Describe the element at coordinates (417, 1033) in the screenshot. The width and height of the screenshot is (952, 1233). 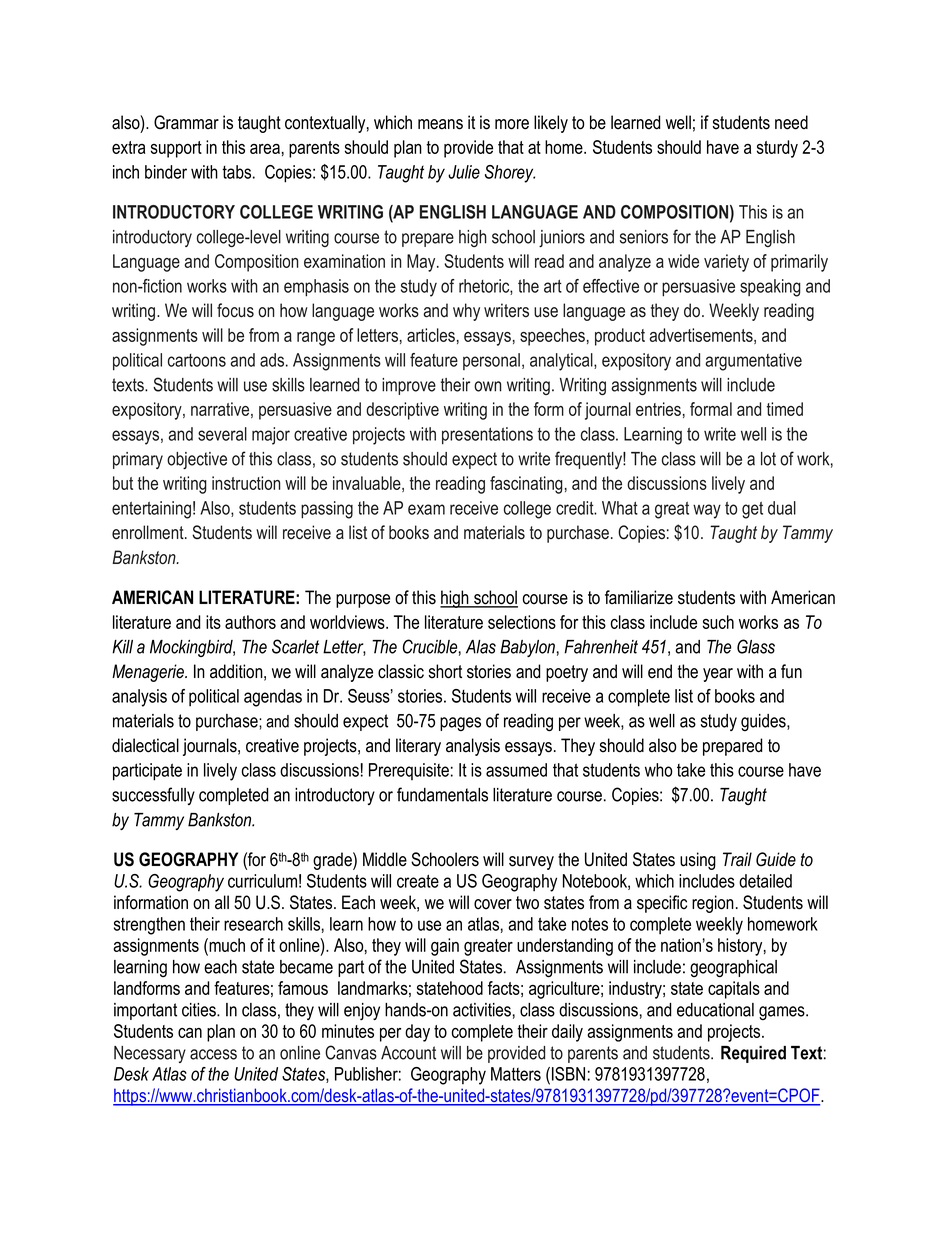
I see `day` at that location.
